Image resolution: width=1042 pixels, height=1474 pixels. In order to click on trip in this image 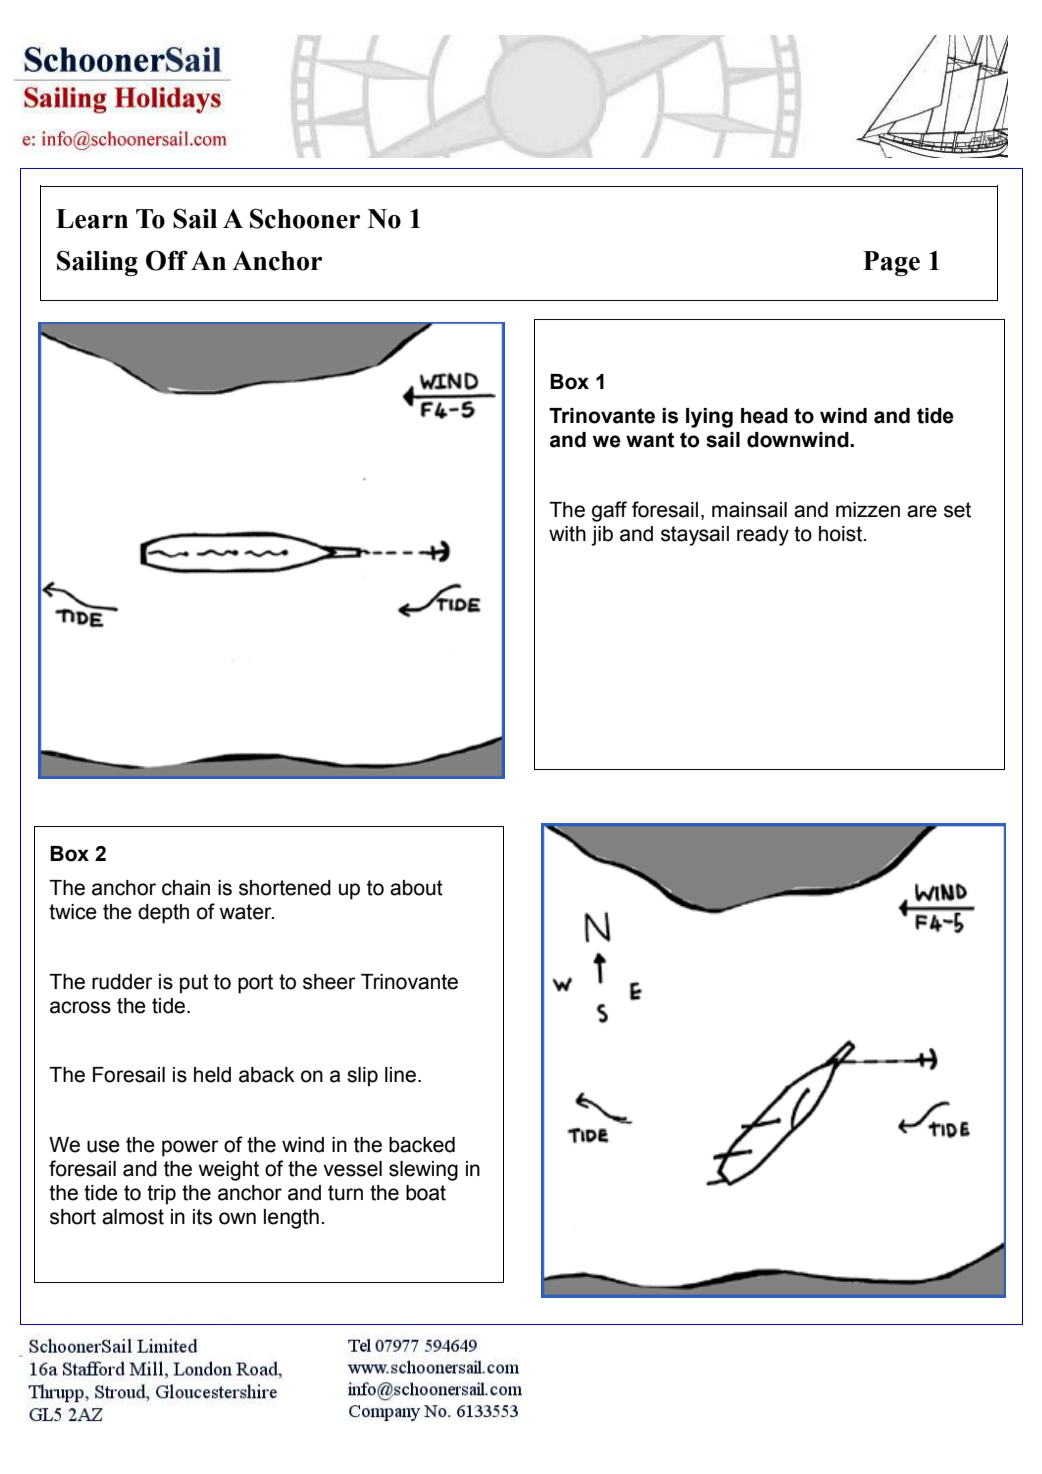, I will do `click(161, 1195)`.
